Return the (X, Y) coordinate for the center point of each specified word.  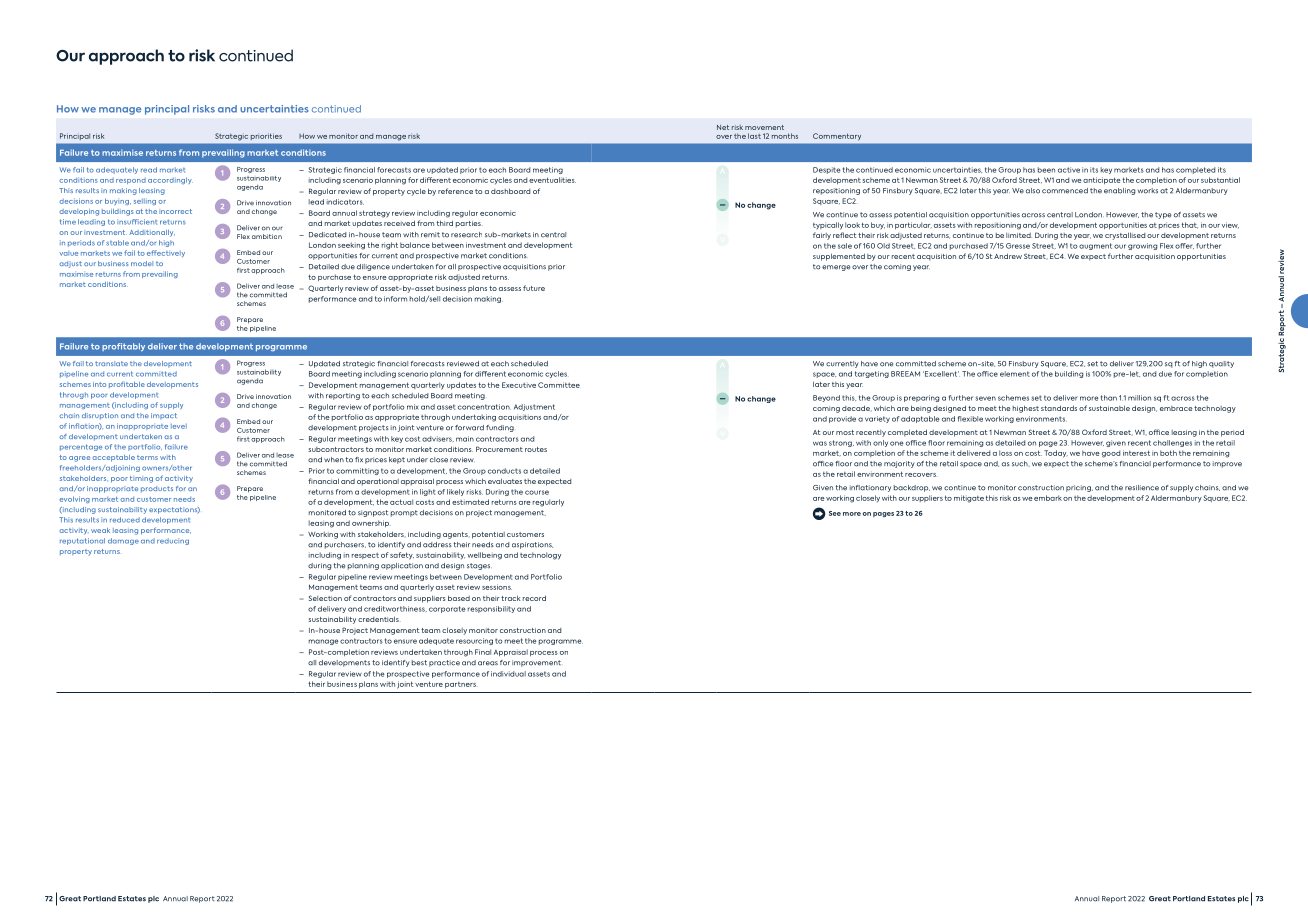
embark (1048, 498)
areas (488, 663)
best (419, 663)
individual (508, 674)
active (1069, 170)
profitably (123, 347)
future (534, 288)
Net (723, 127)
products (157, 489)
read (149, 170)
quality (1221, 364)
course (537, 492)
